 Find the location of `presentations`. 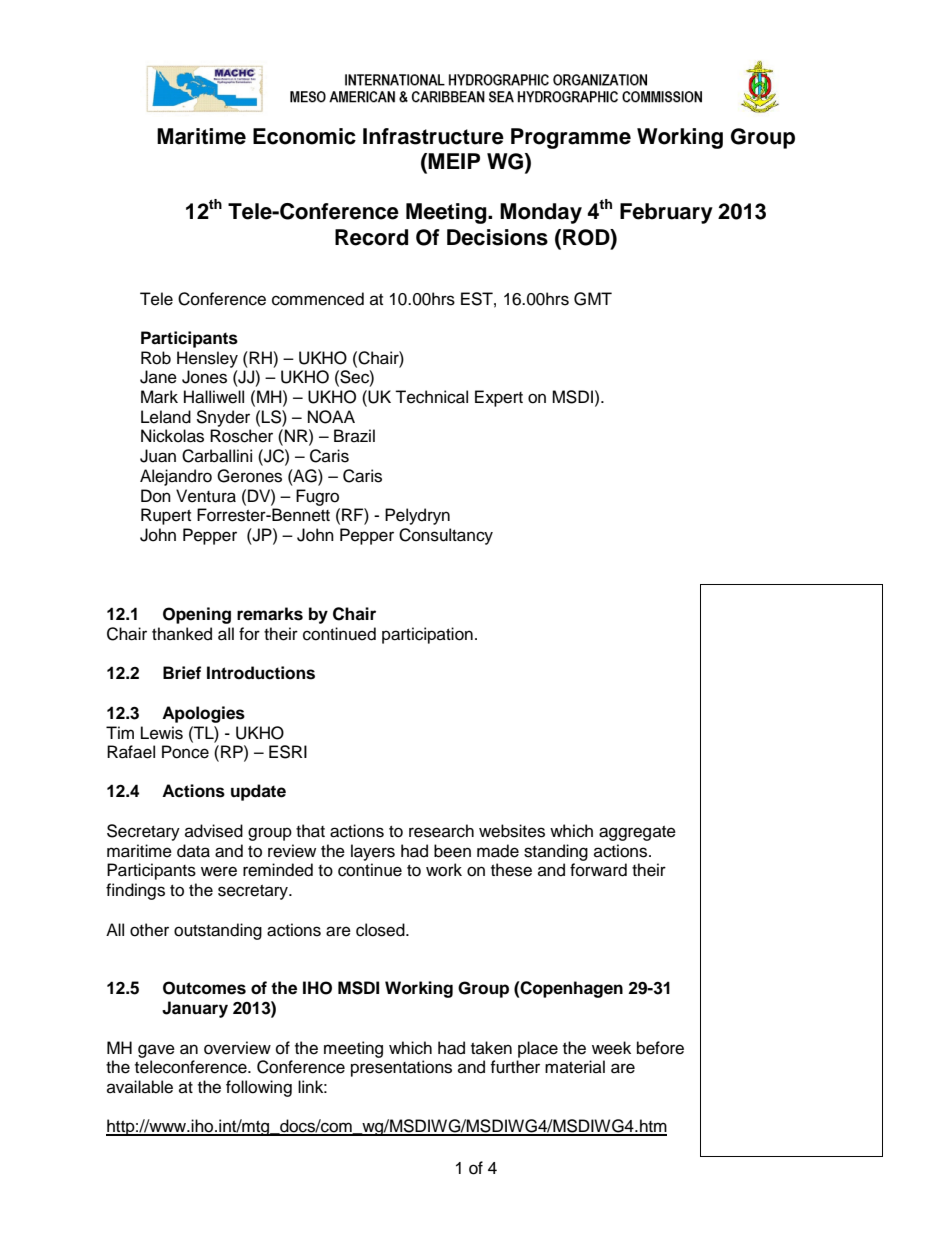

presentations is located at coordinates (401, 1068).
